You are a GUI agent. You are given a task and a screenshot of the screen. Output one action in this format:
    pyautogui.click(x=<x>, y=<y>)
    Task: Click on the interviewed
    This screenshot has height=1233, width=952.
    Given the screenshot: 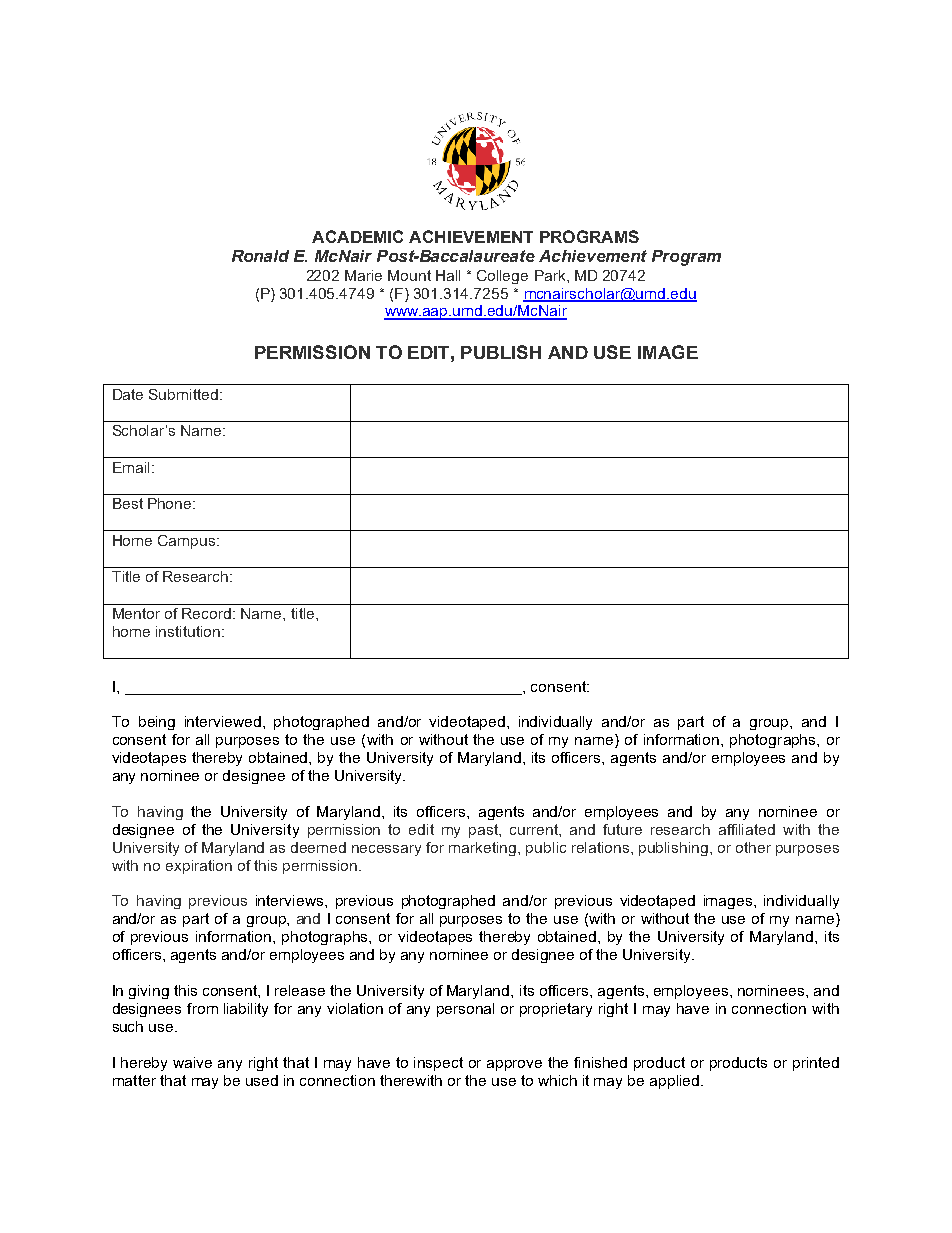 What is the action you would take?
    pyautogui.click(x=224, y=721)
